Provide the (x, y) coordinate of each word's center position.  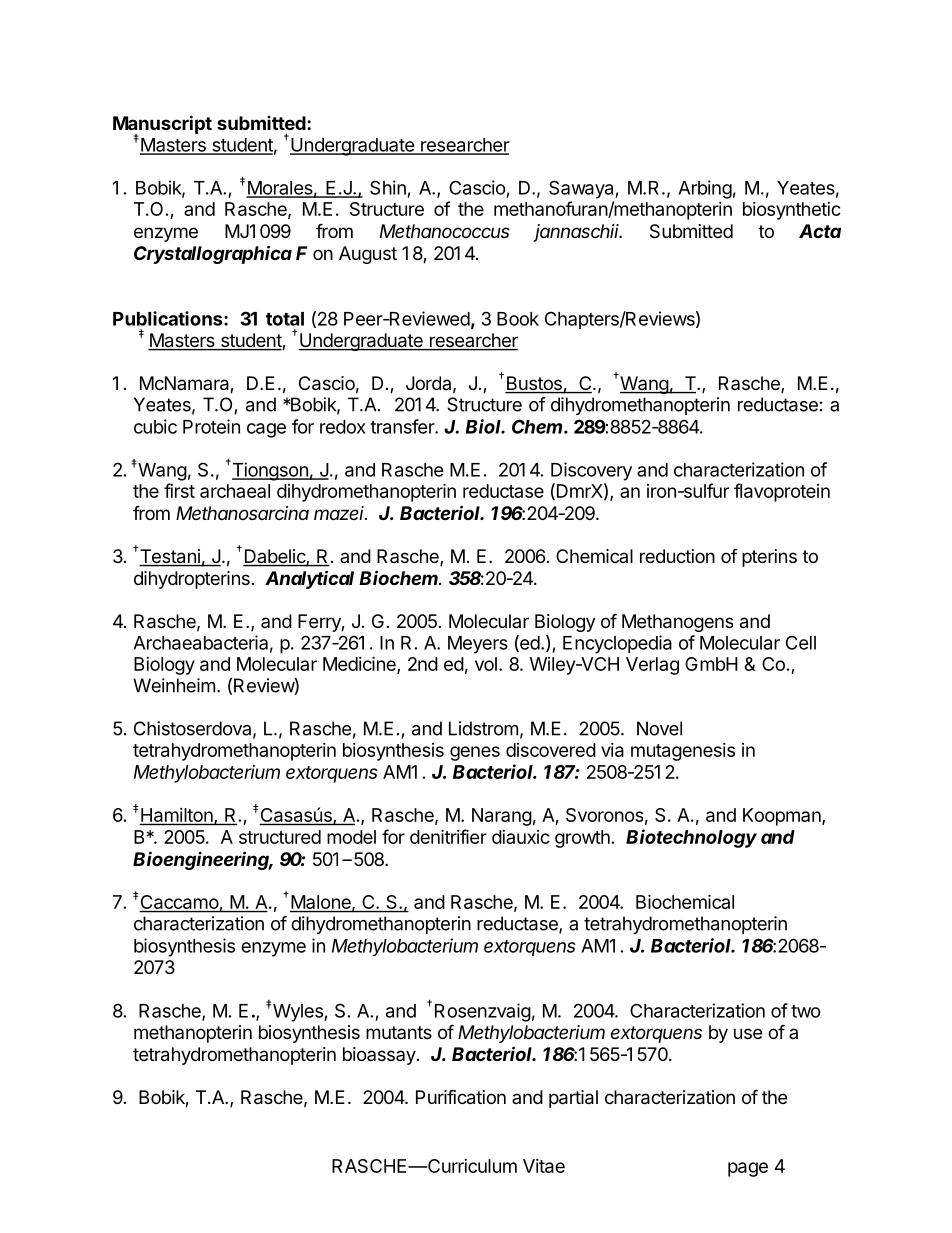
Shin (388, 187)
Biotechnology (691, 838)
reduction (677, 556)
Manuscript (162, 125)
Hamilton (177, 816)
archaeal (235, 491)
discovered (551, 750)
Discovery (591, 471)
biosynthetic (792, 211)
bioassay (379, 1056)
